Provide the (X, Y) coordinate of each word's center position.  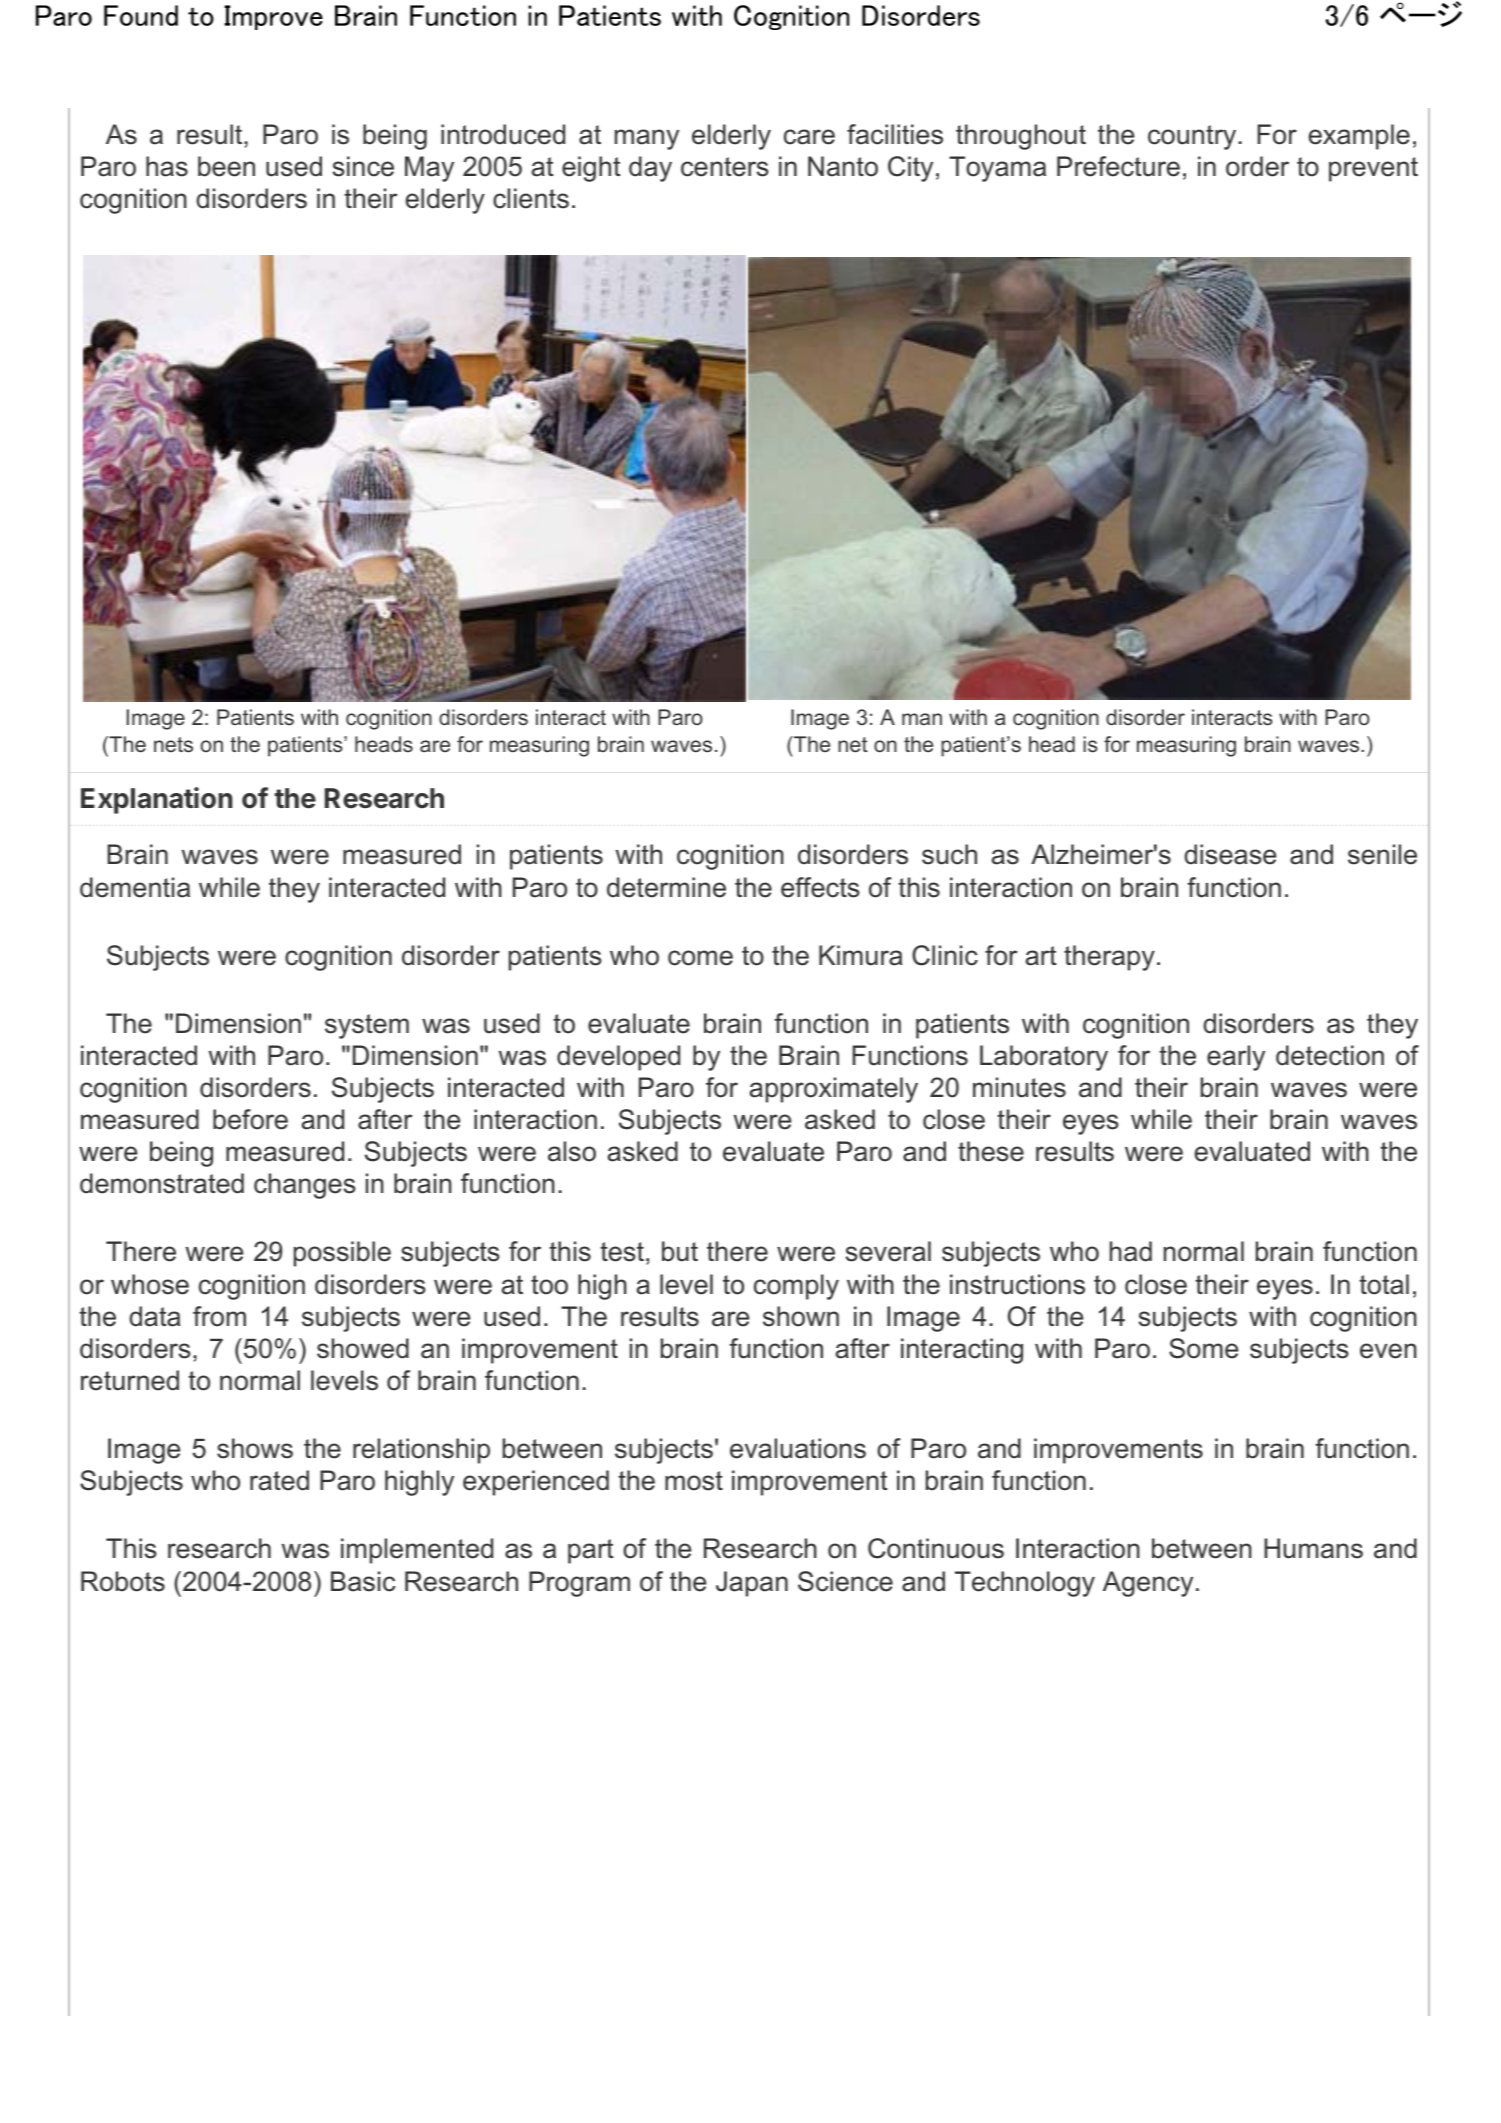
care (809, 137)
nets (173, 745)
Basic (363, 1581)
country (1193, 137)
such (949, 854)
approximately (834, 1090)
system (367, 1026)
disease (1230, 854)
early (1236, 1058)
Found (141, 15)
